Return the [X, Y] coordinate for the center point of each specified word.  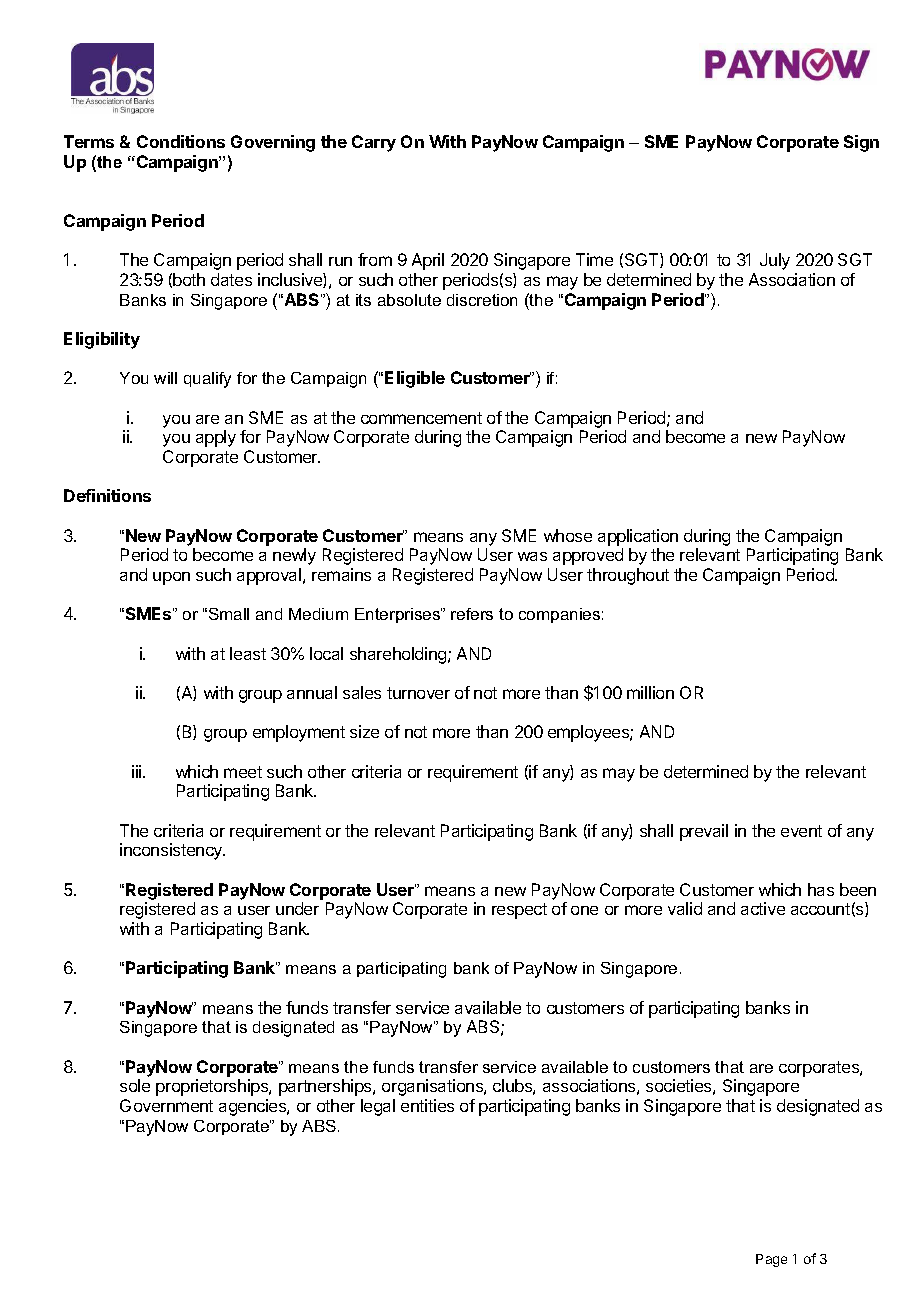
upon [171, 578]
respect [519, 911]
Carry [374, 143]
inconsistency [172, 851]
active [763, 908]
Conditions [181, 141]
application [638, 537]
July [775, 261]
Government [166, 1105]
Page [771, 1260]
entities [427, 1105]
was [532, 556]
